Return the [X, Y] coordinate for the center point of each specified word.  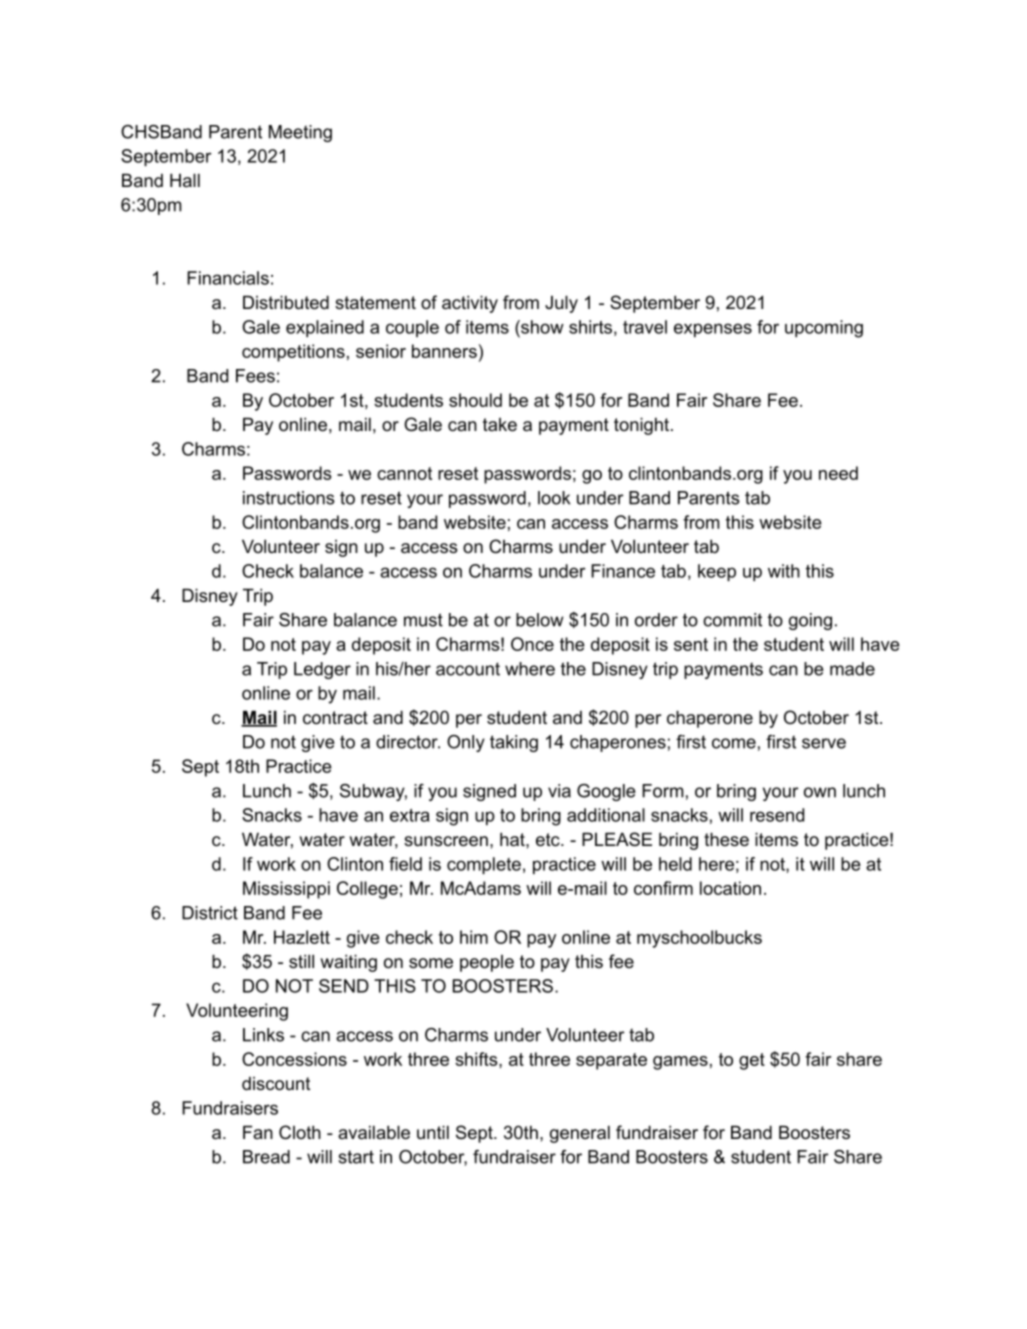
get [752, 1061]
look [554, 498]
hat [513, 839]
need [838, 473]
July [561, 304]
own [820, 792]
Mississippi [286, 890]
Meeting [300, 133]
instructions [289, 498]
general [580, 1134]
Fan [258, 1132]
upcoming [824, 329]
